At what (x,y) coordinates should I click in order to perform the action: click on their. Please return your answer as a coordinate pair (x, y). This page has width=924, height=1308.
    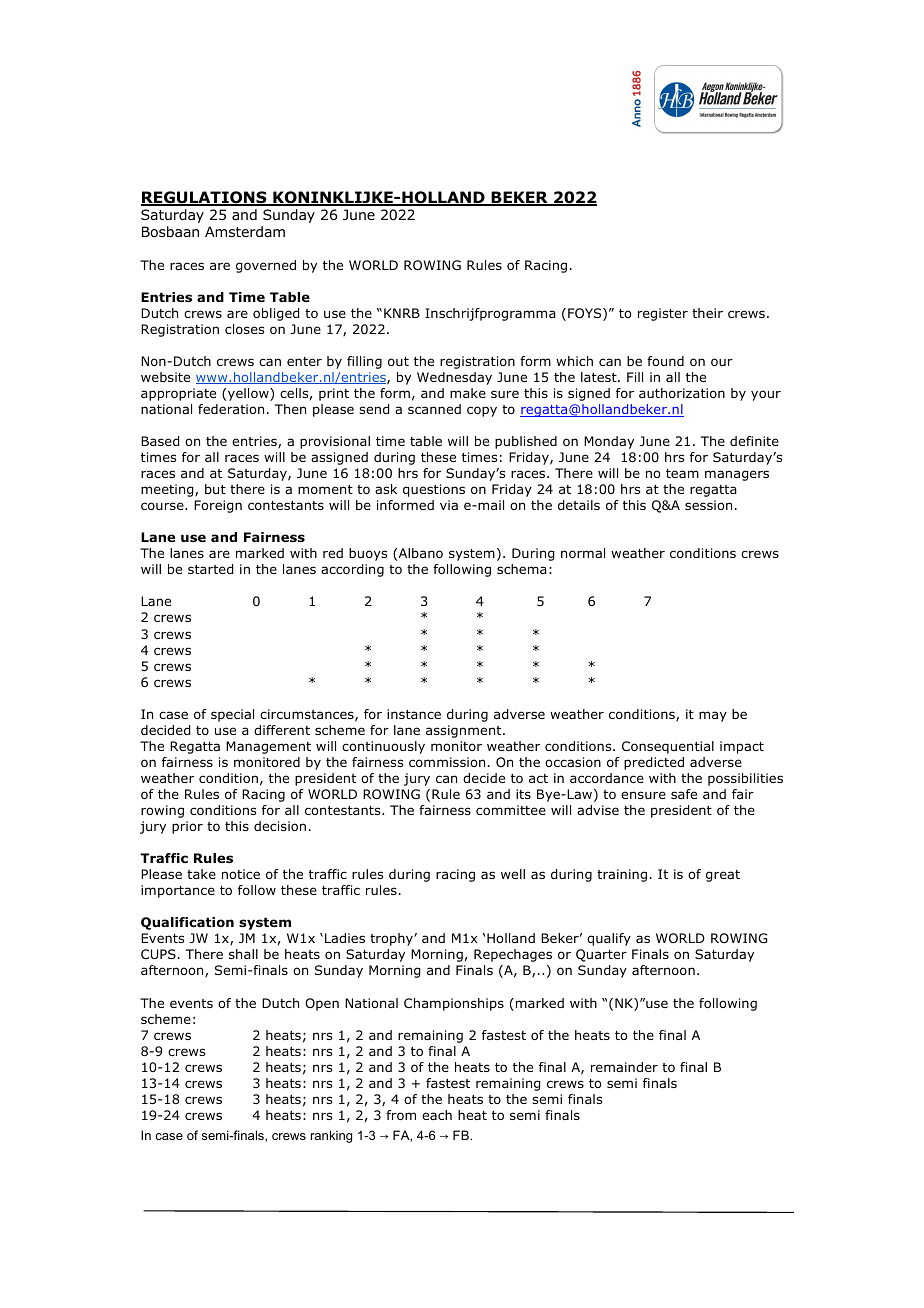
    Looking at the image, I should click on (707, 313).
